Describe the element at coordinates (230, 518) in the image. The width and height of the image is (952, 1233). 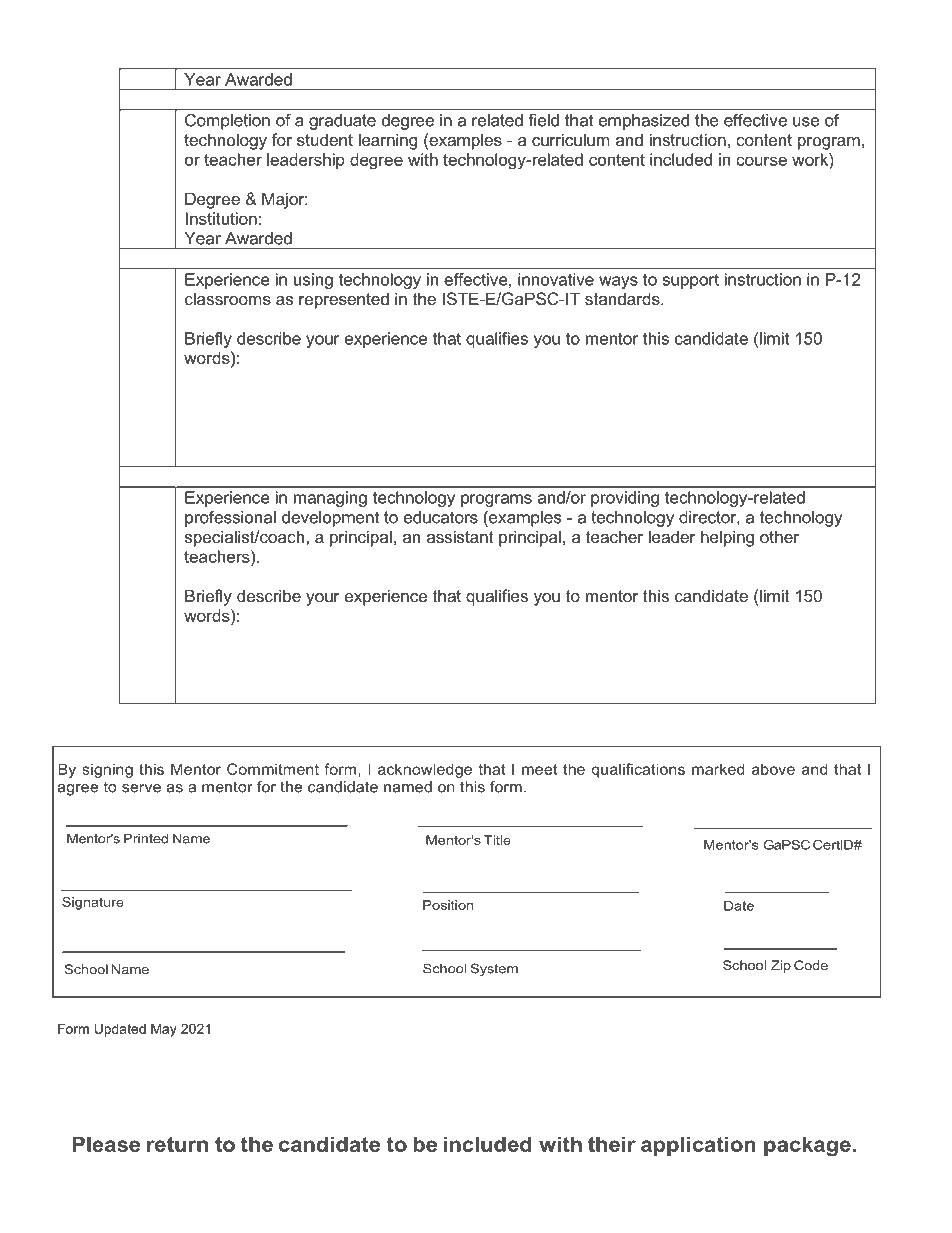
I see `professional` at that location.
